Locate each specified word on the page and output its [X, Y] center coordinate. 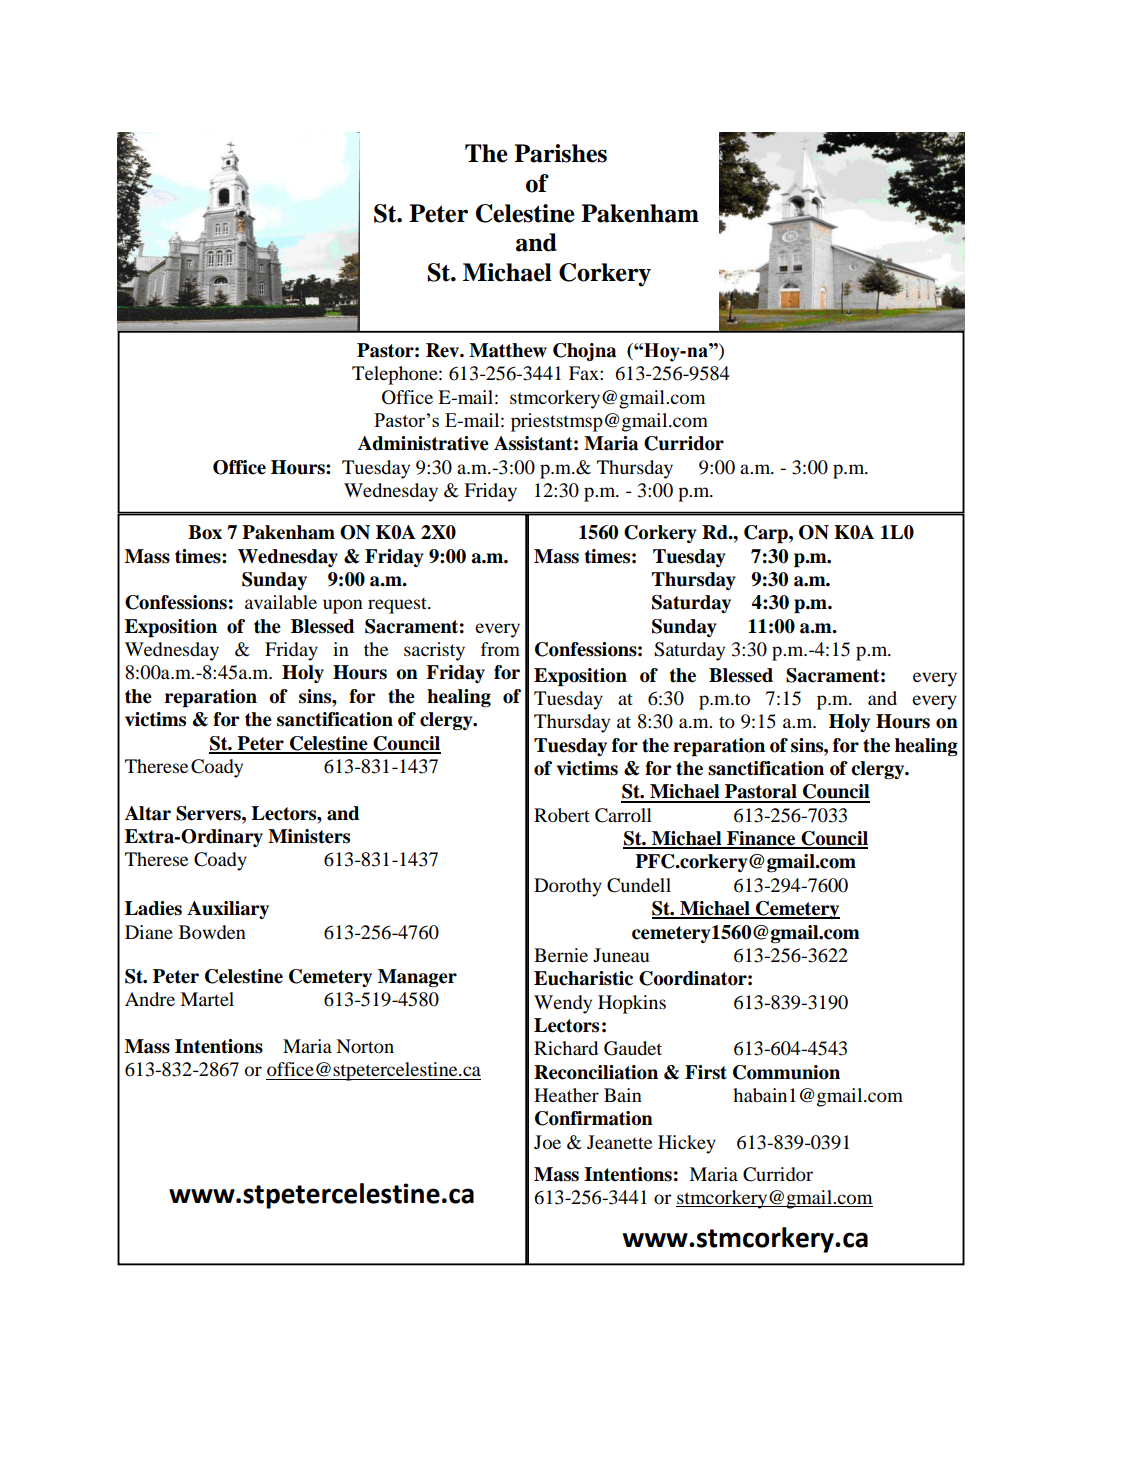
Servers [209, 813]
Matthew [508, 350]
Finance [761, 839]
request [398, 605]
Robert [562, 815]
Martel [207, 999]
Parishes [560, 153]
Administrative [423, 443]
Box [205, 532]
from [500, 649]
